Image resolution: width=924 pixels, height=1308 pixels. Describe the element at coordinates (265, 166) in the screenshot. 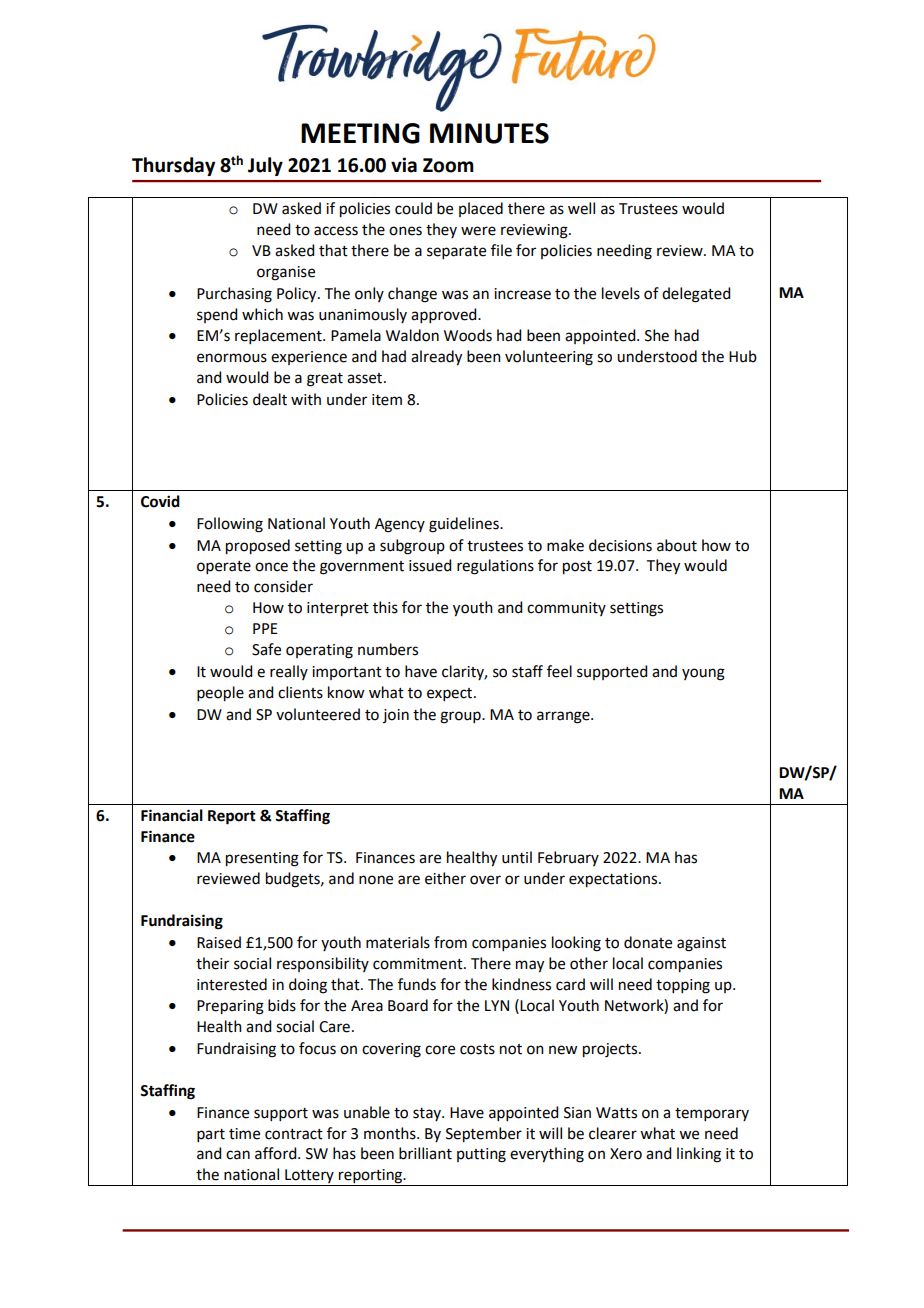

I see `July` at that location.
